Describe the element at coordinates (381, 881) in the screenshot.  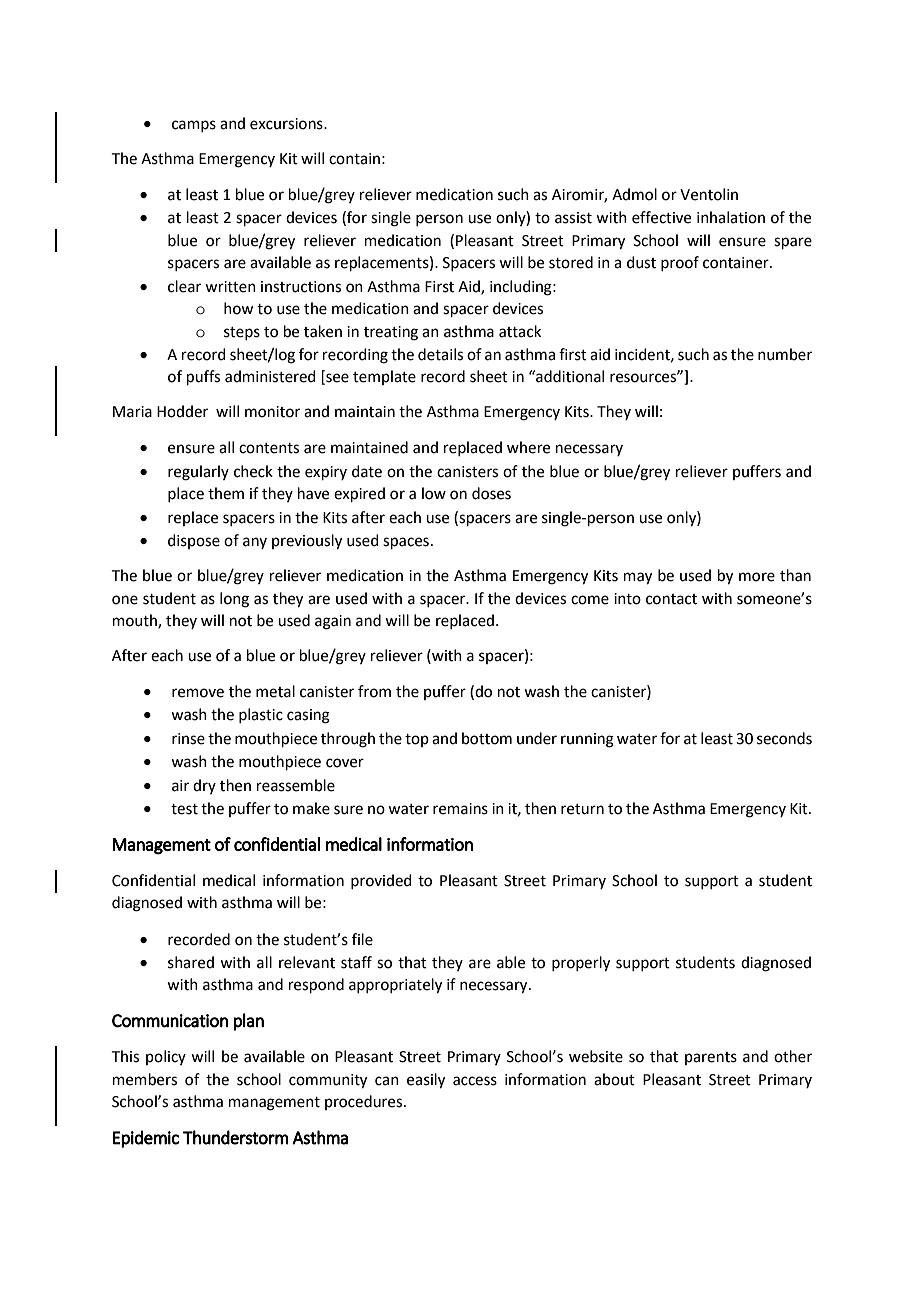
I see `provided` at that location.
